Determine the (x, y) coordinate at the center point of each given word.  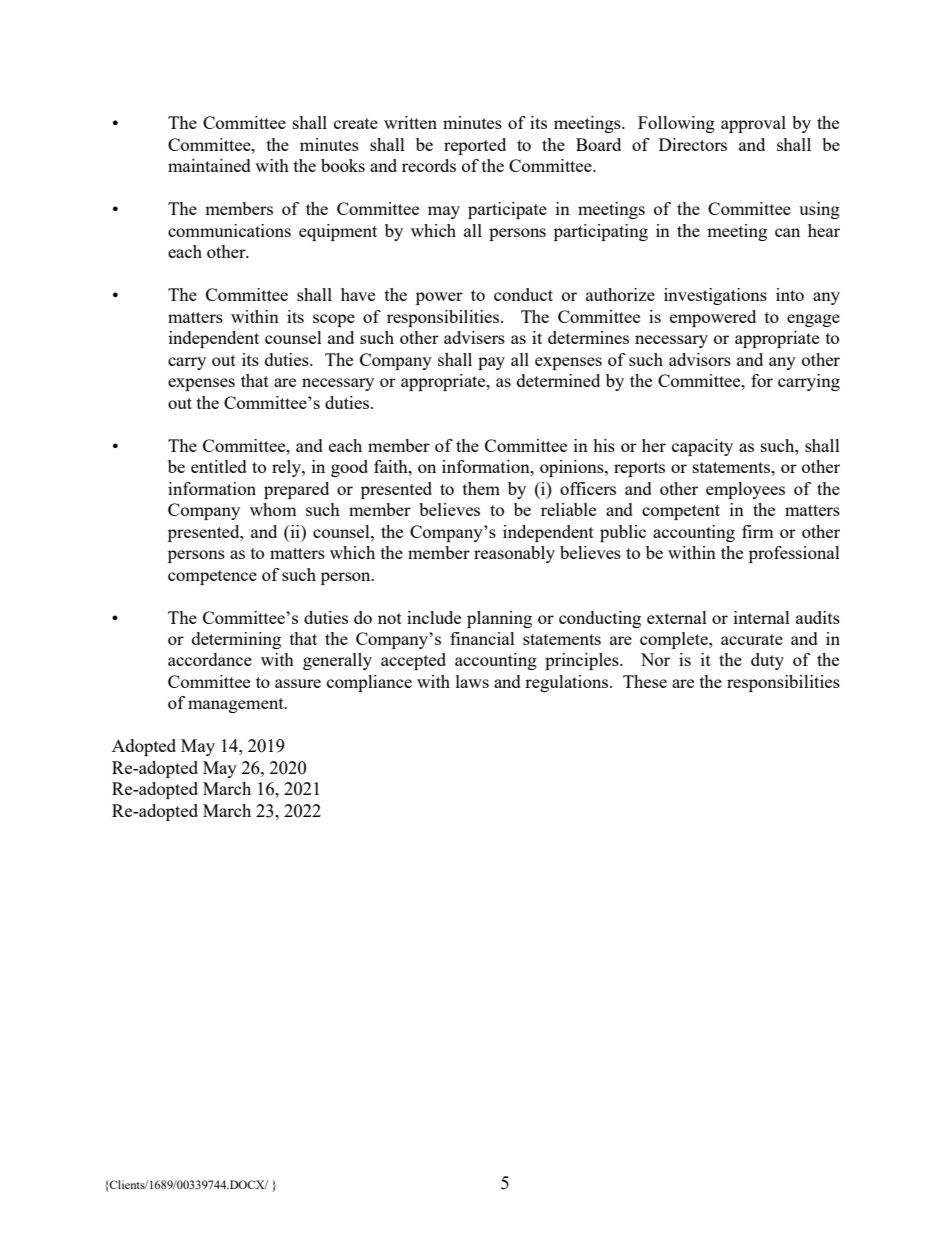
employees (745, 490)
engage (813, 320)
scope (334, 320)
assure (298, 683)
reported (475, 146)
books (343, 165)
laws (472, 681)
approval (753, 124)
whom (273, 509)
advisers (474, 337)
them (481, 488)
